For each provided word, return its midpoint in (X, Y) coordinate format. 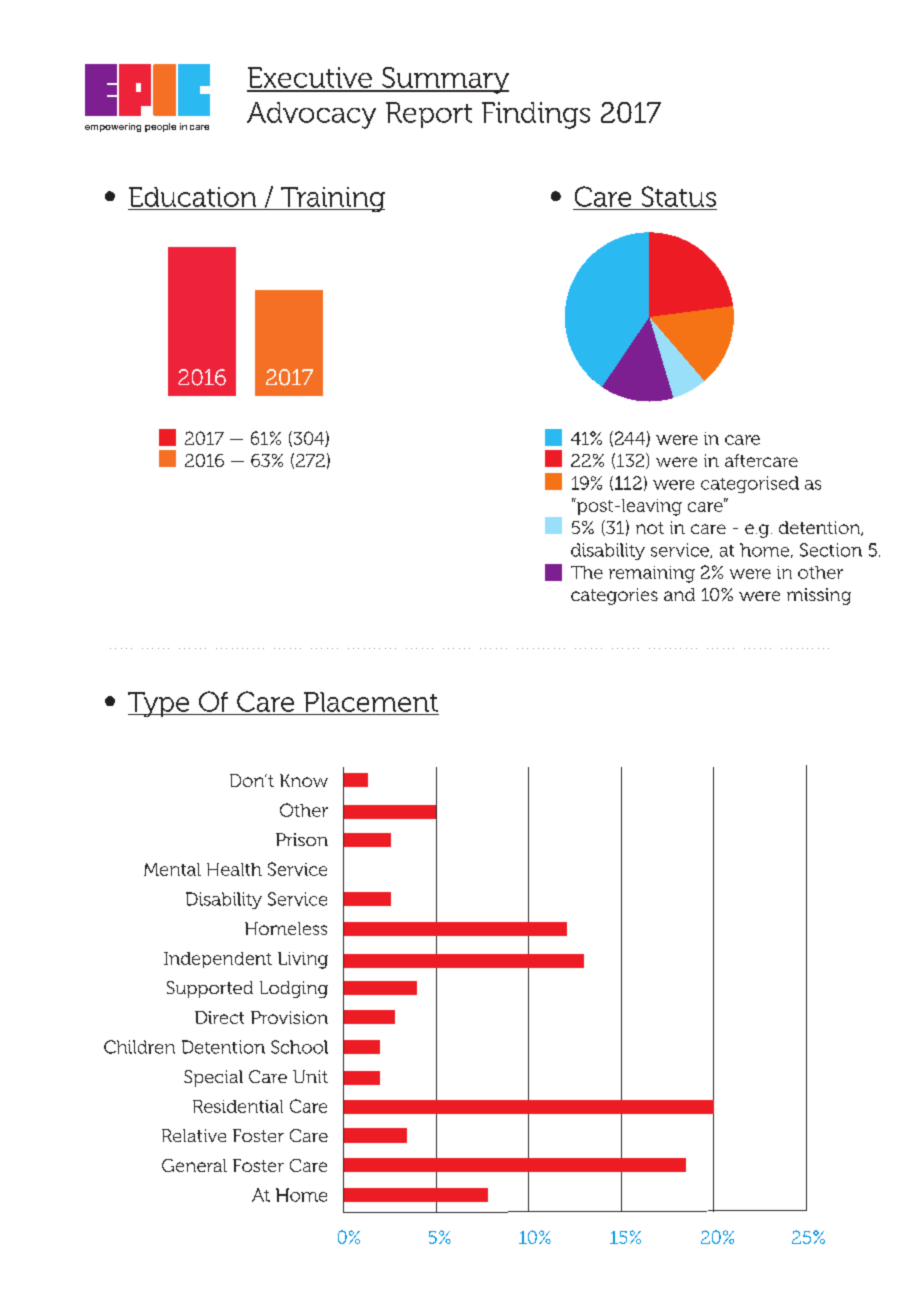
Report (429, 115)
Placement (371, 702)
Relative (194, 1135)
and (679, 594)
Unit (310, 1076)
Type (159, 704)
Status (679, 196)
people (160, 127)
